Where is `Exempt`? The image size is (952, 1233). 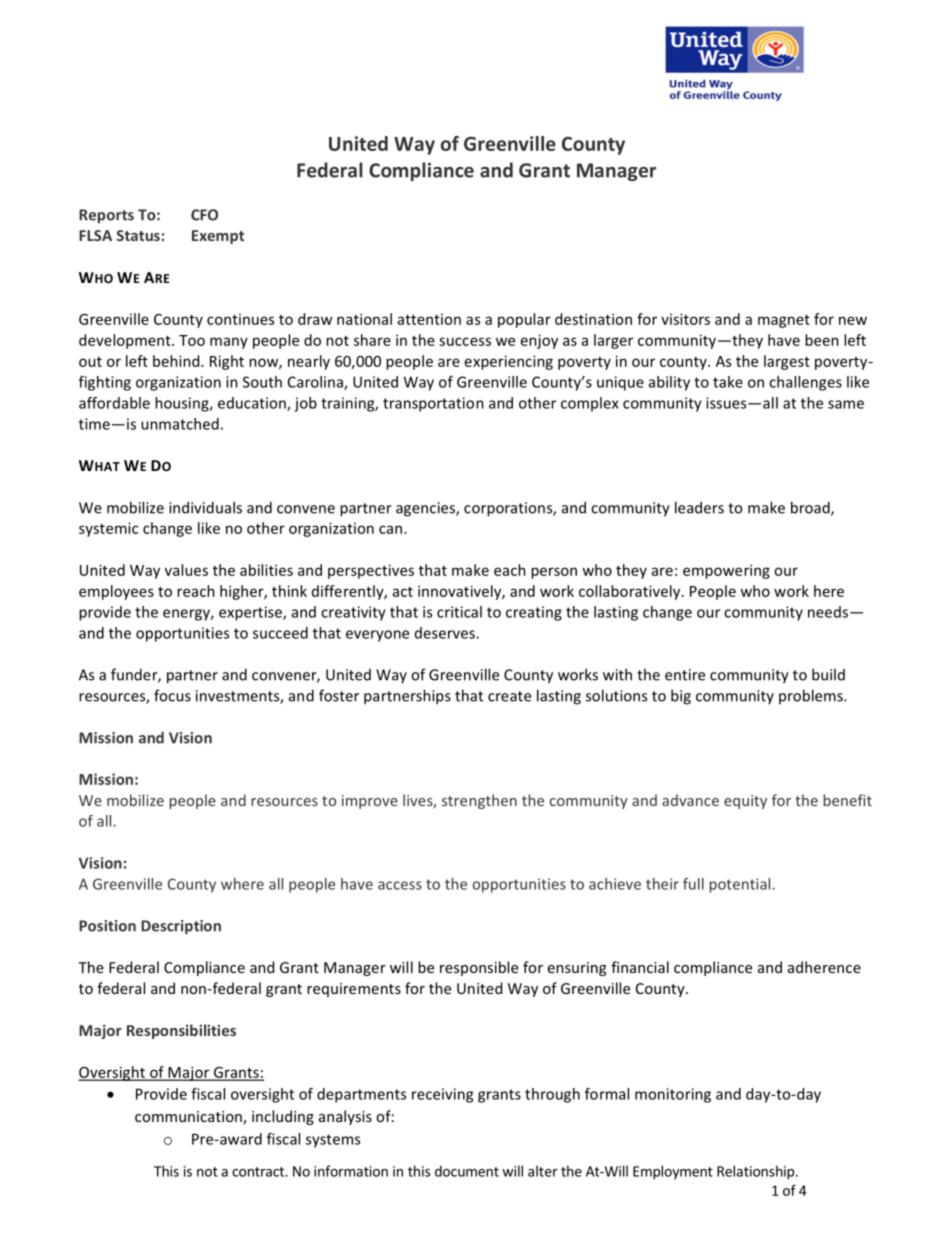 Exempt is located at coordinates (218, 237).
